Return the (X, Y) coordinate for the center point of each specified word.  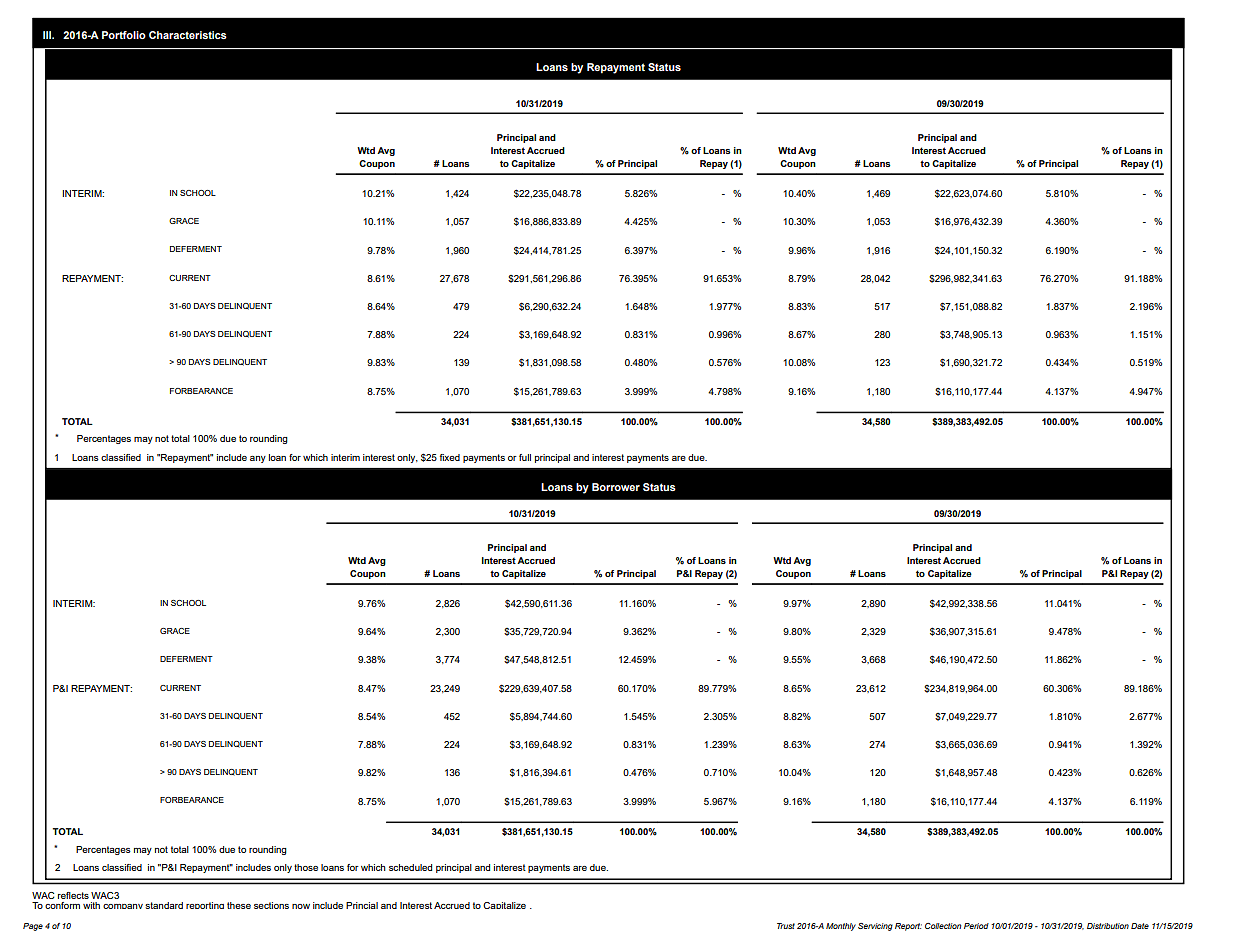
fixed (450, 457)
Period (976, 926)
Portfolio (124, 35)
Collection (943, 926)
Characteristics (188, 35)
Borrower (616, 487)
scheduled (410, 867)
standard (164, 905)
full (525, 457)
